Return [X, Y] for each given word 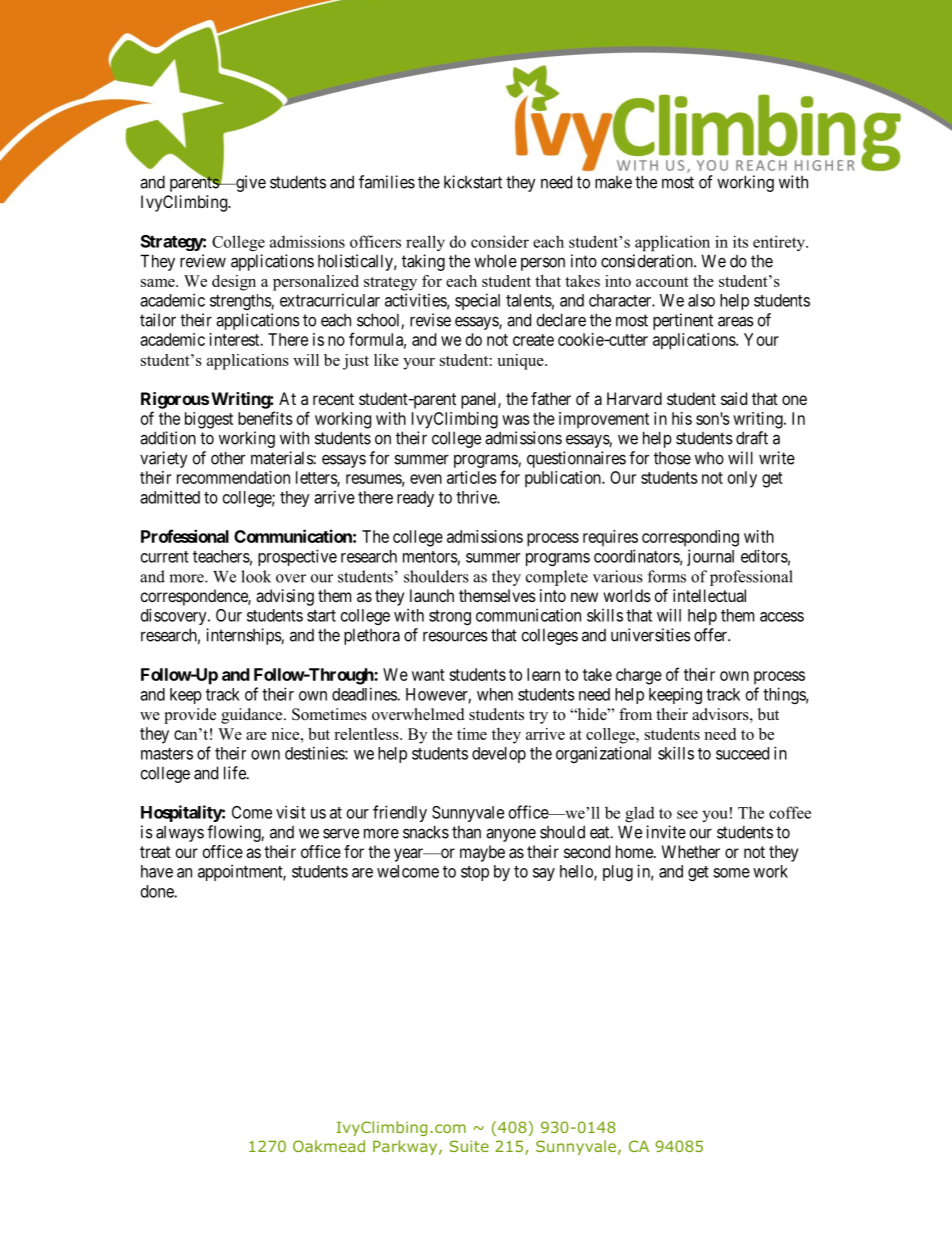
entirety [780, 243]
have [157, 871]
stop [475, 873]
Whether [691, 851]
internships [244, 636]
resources [455, 636]
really [425, 243]
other [228, 458]
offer [711, 635]
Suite [469, 1146]
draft [752, 438]
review [203, 261]
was [516, 420]
